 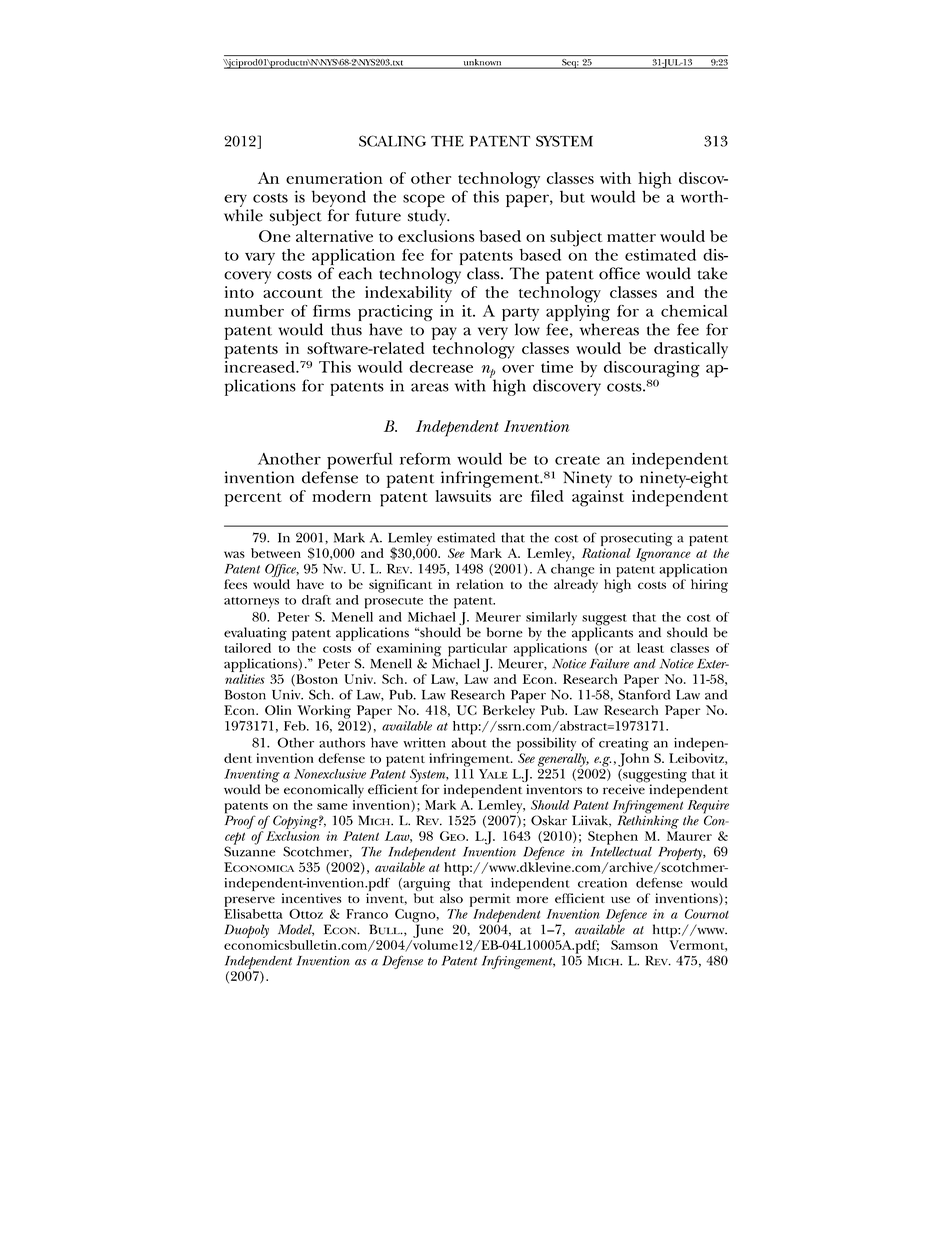 I want to click on particular, so click(x=476, y=651).
